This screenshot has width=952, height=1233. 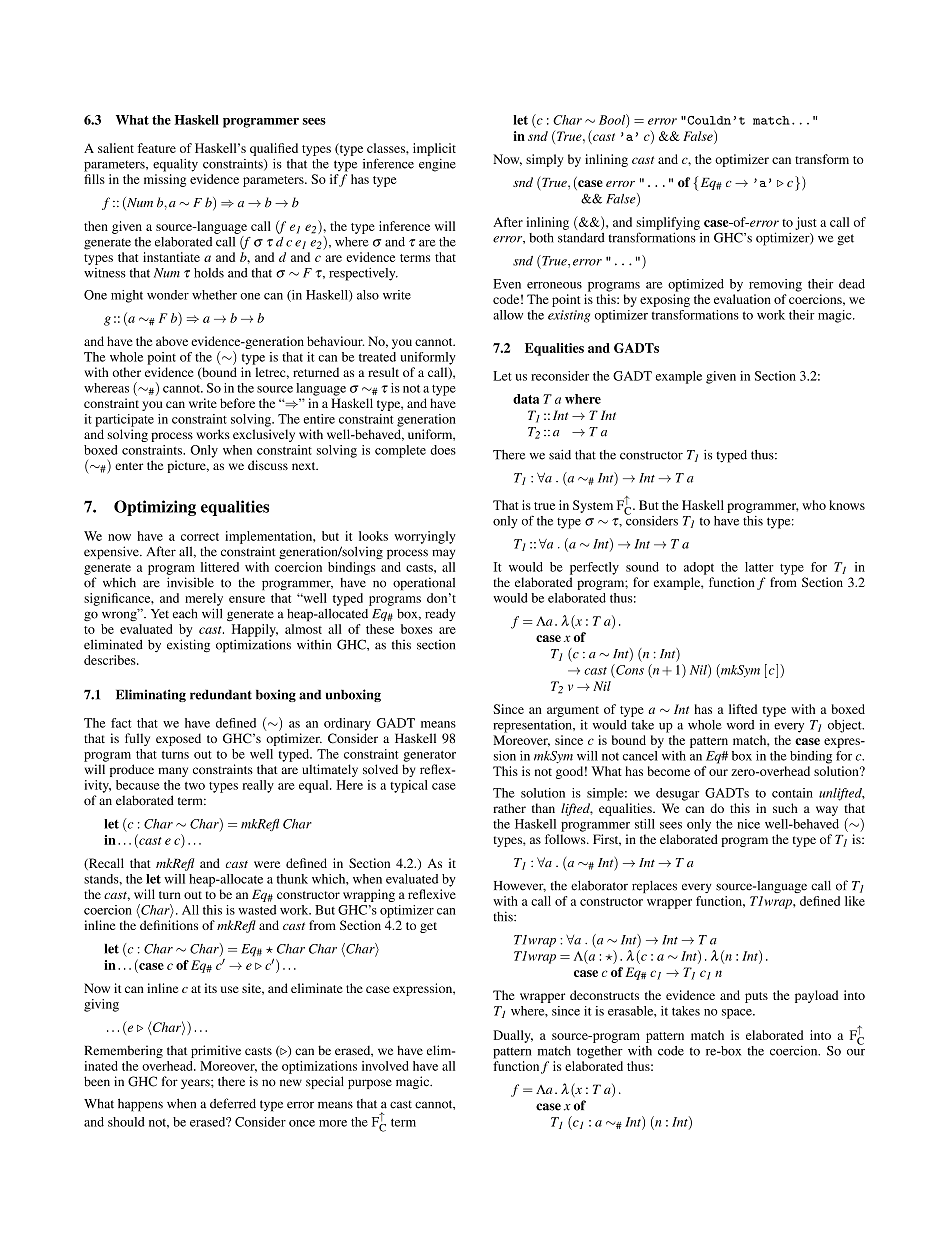 What do you see at coordinates (738, 1014) in the screenshot?
I see `space` at bounding box center [738, 1014].
